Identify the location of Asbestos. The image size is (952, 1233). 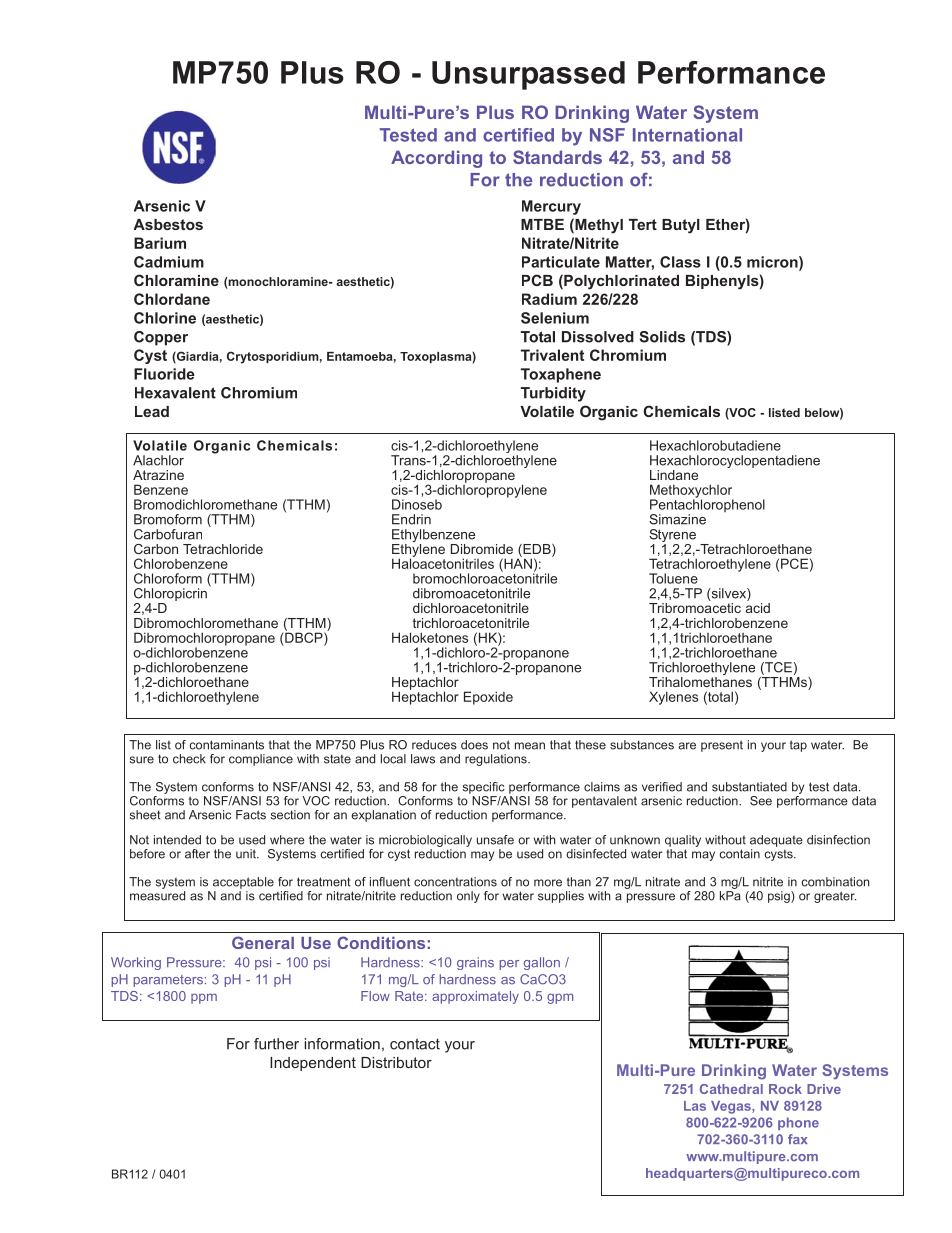
(168, 224).
